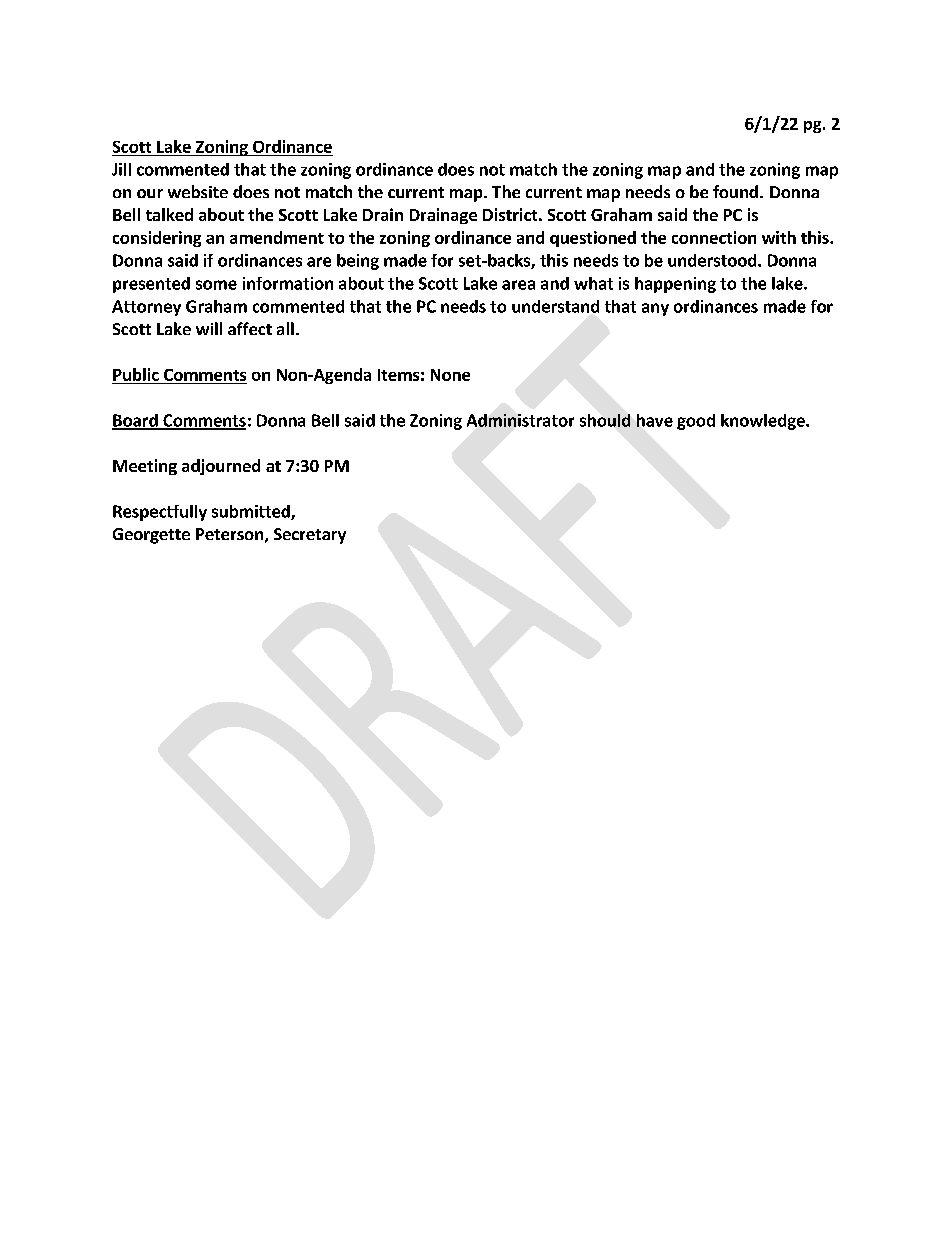 This screenshot has height=1233, width=952. I want to click on any, so click(655, 309).
